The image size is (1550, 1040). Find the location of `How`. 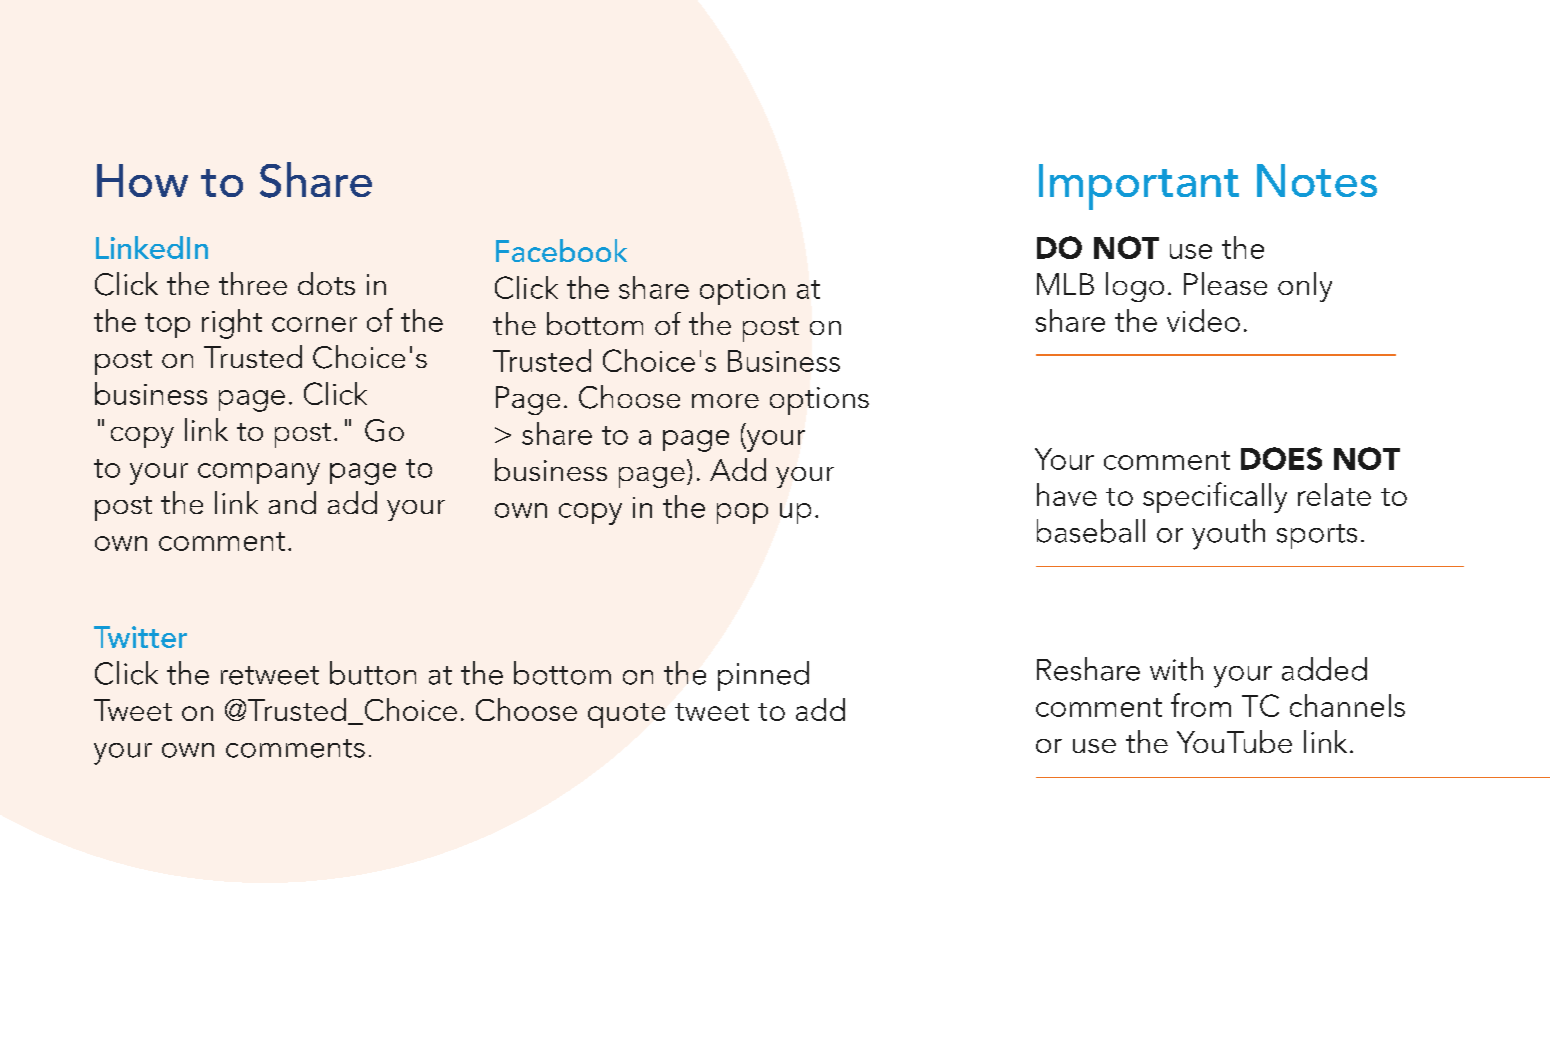

How is located at coordinates (142, 180).
